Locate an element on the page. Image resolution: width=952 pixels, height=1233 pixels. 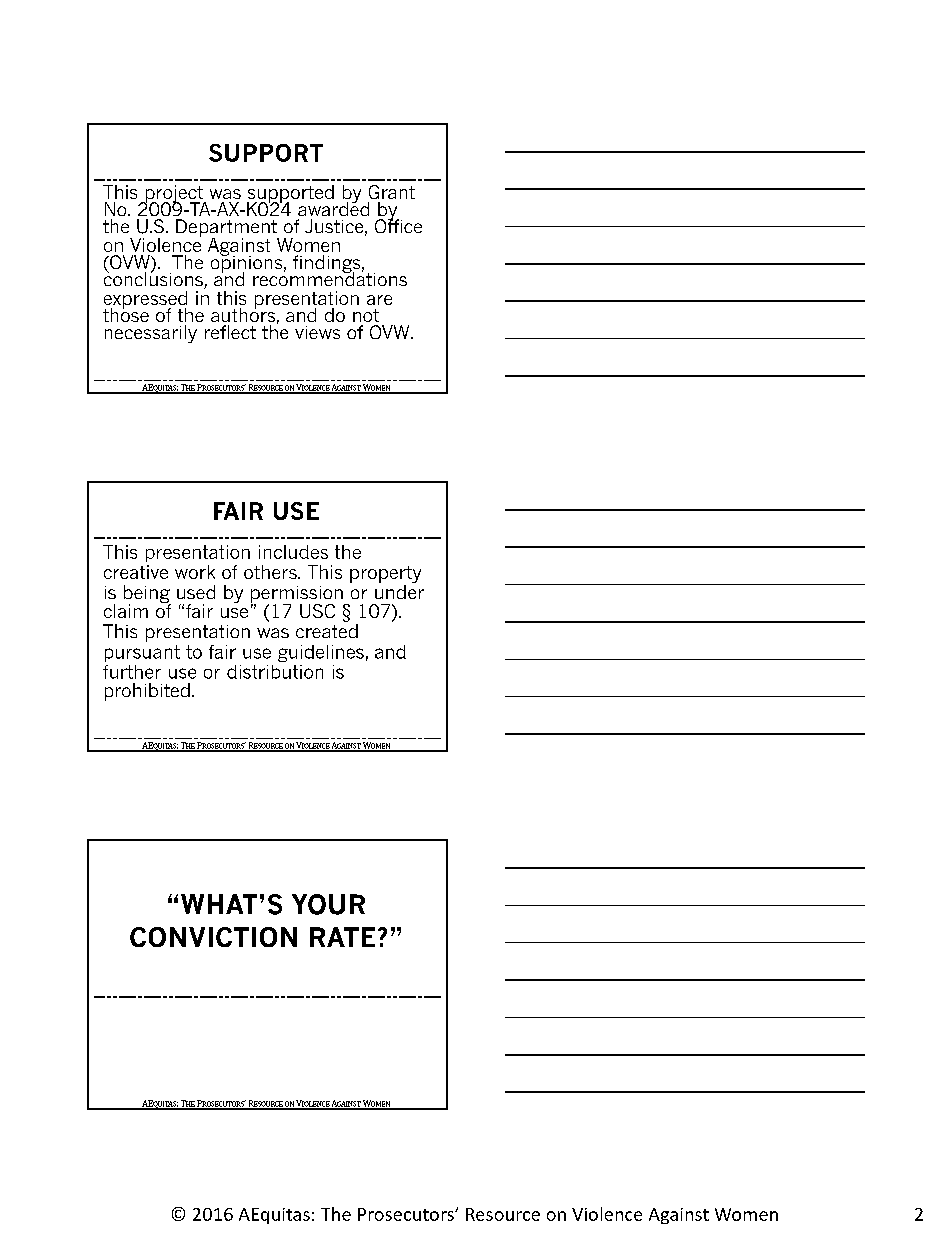
creative is located at coordinates (136, 572).
